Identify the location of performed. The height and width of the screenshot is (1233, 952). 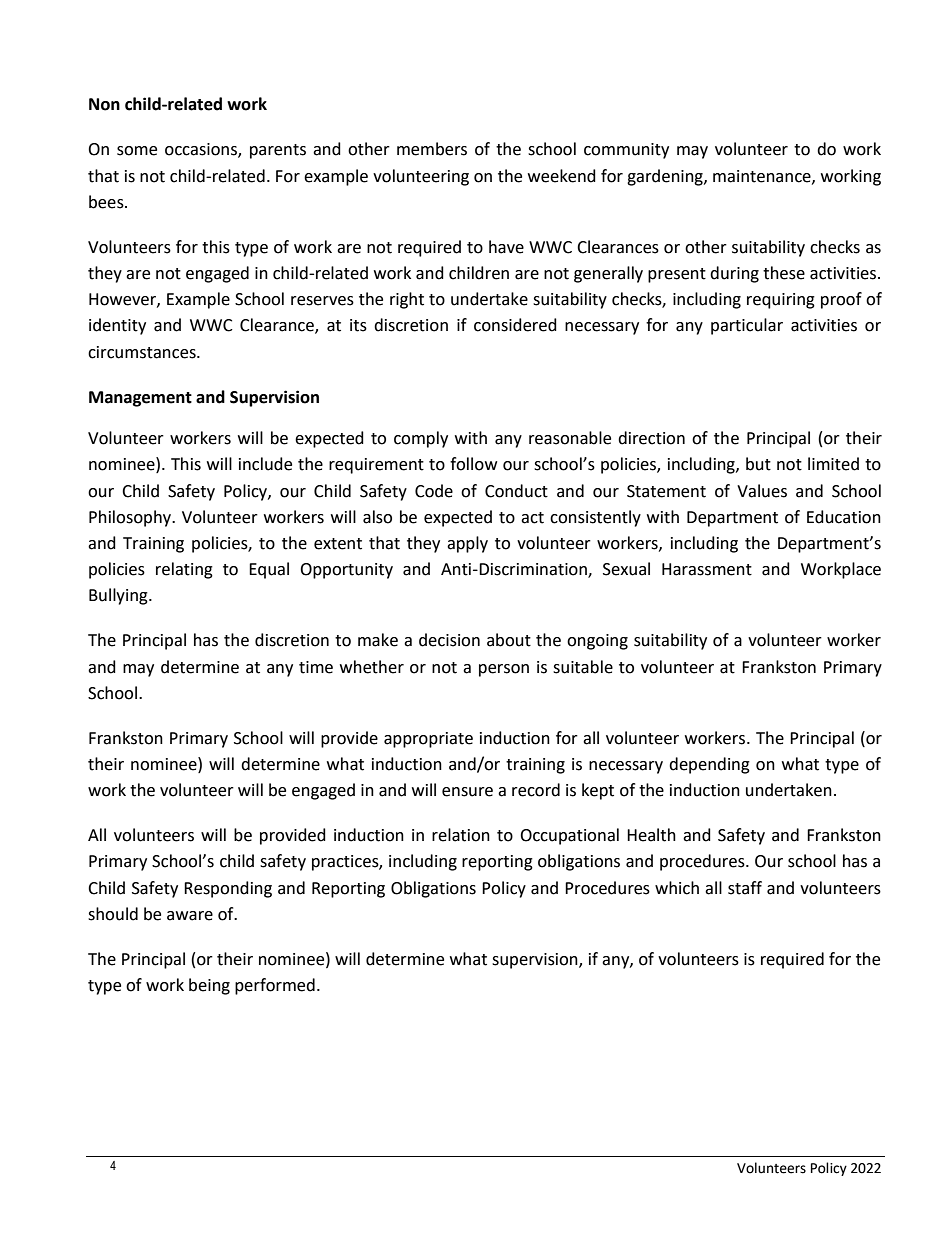
(275, 986).
